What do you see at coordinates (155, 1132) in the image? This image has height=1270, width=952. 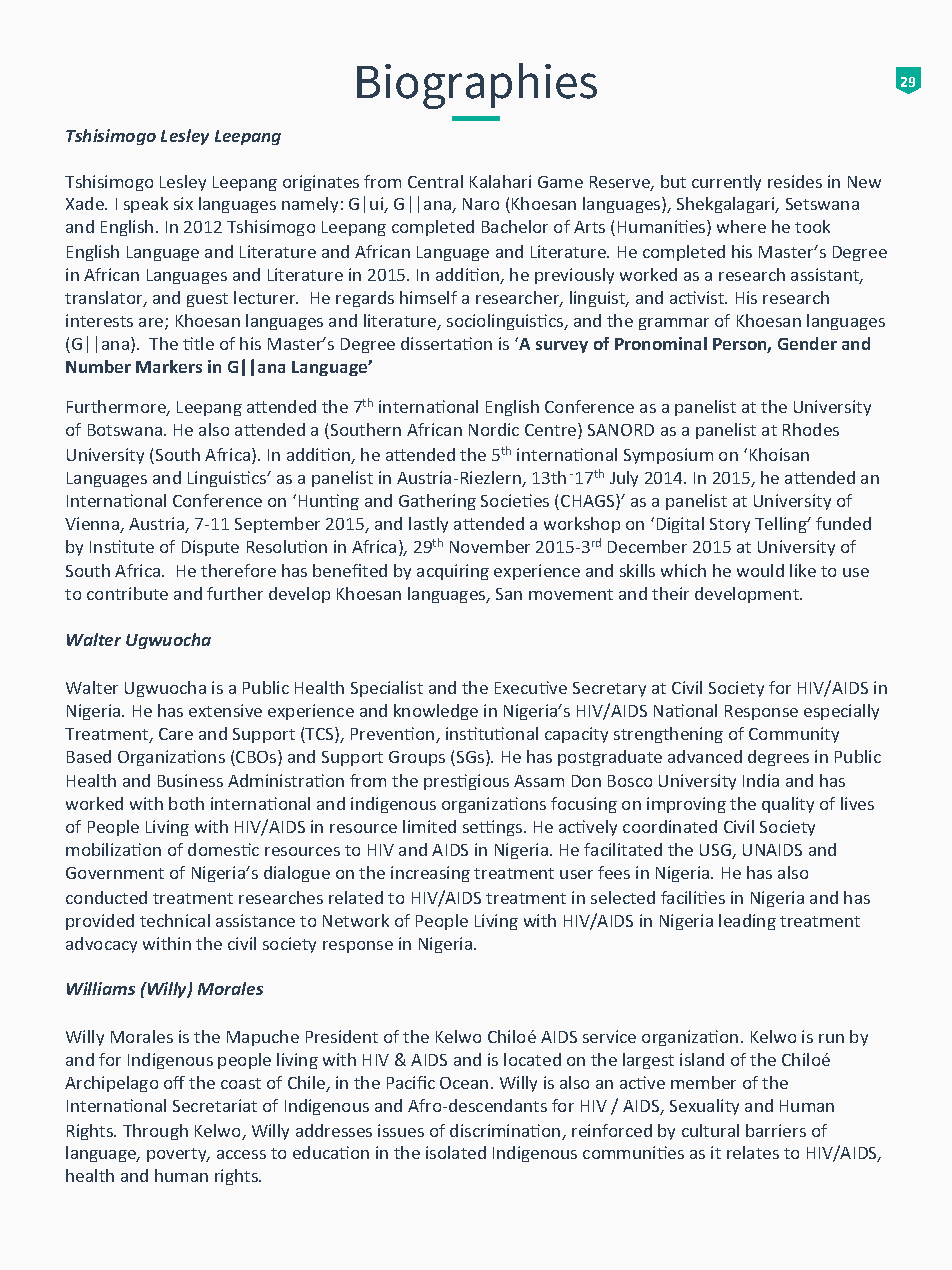 I see `Through` at bounding box center [155, 1132].
